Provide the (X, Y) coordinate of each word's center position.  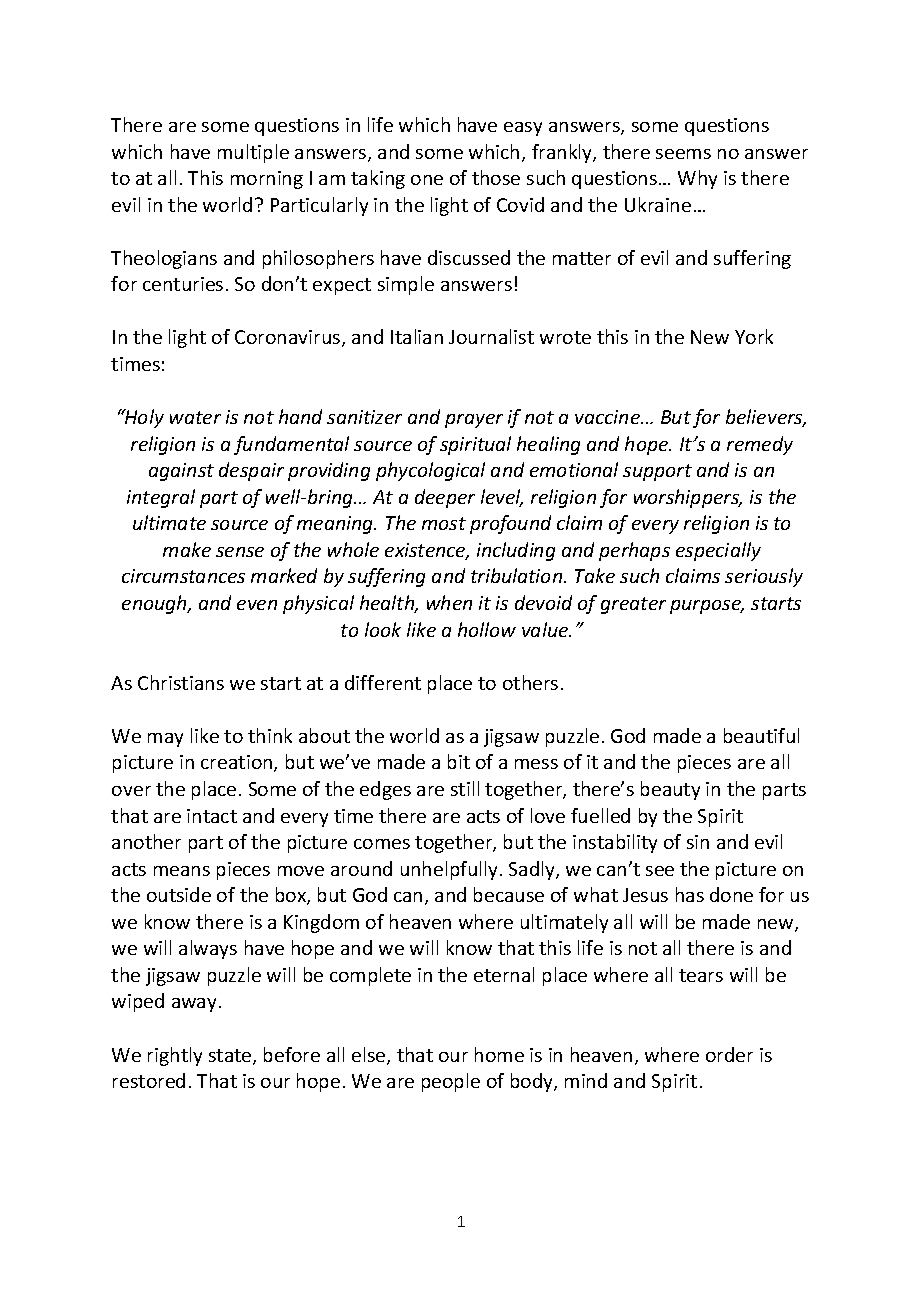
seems (683, 154)
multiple (253, 153)
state (231, 1057)
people (451, 1082)
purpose (707, 607)
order (729, 1054)
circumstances (183, 576)
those (496, 177)
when (449, 602)
